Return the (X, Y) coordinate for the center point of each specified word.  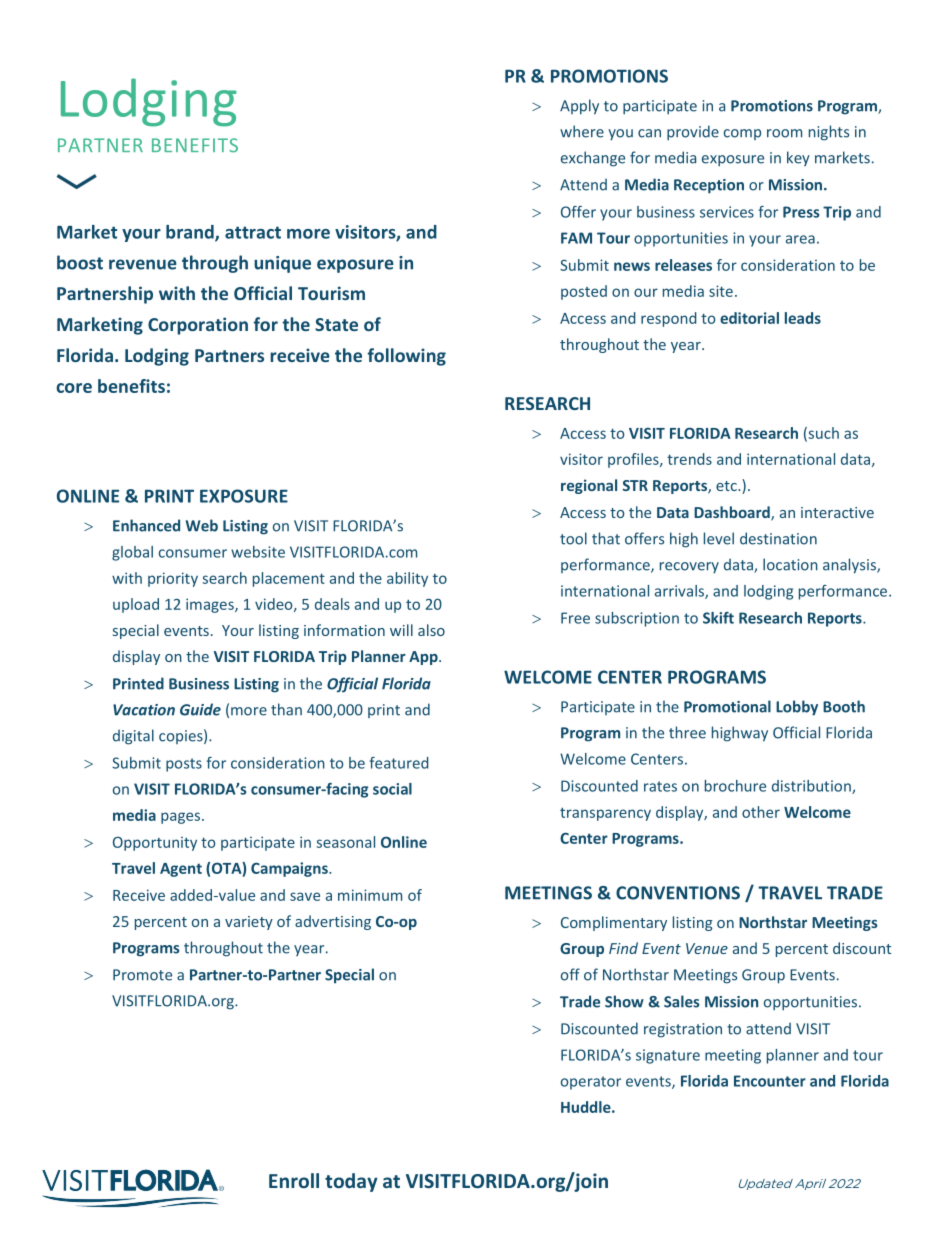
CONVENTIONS (678, 893)
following (407, 357)
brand (191, 233)
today (351, 1182)
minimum (370, 895)
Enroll (294, 1180)
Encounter (770, 1081)
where (582, 131)
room (784, 133)
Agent (181, 870)
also (431, 630)
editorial (749, 318)
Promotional (727, 706)
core (74, 388)
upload (136, 605)
